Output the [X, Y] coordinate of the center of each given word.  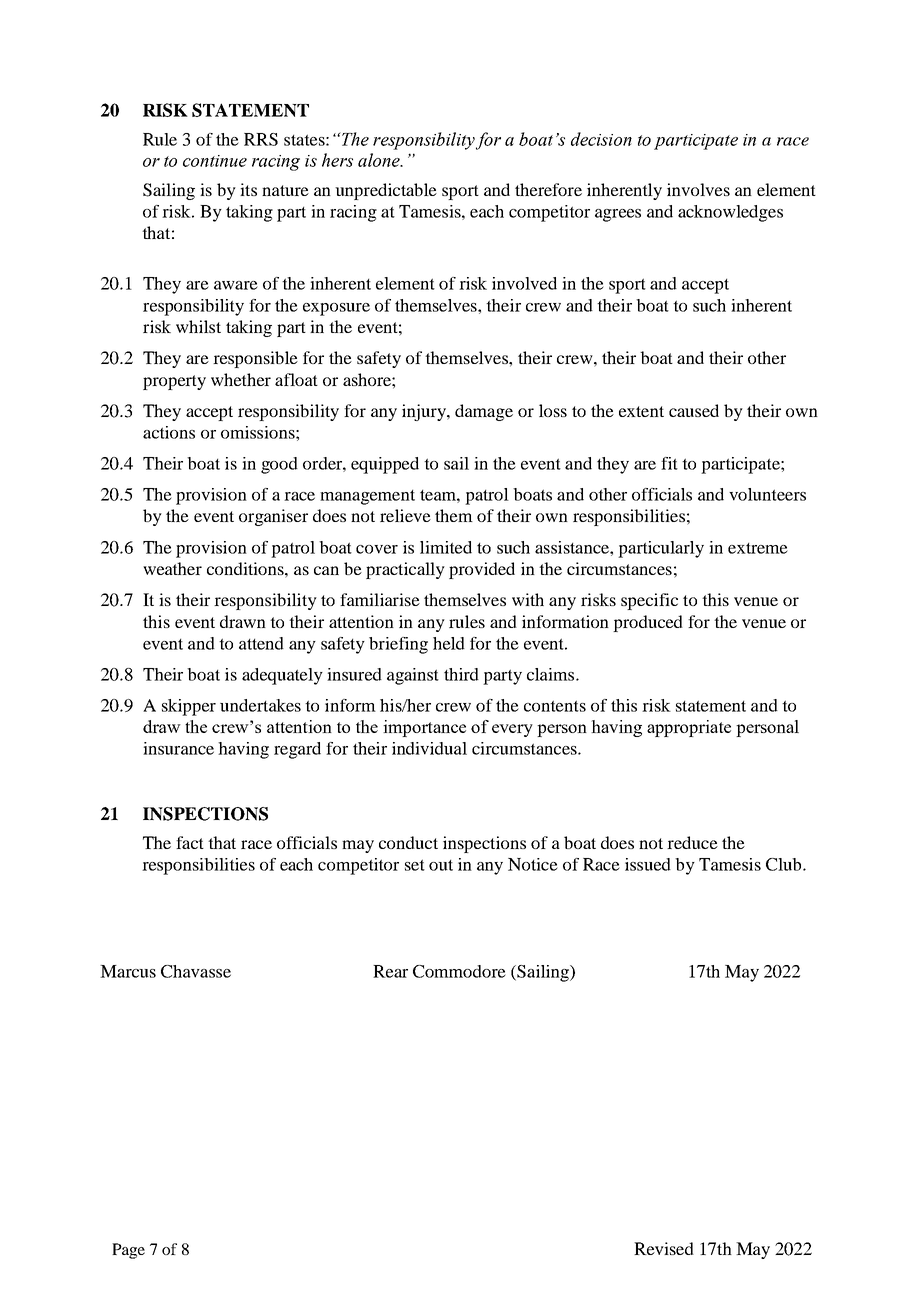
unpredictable [386, 191]
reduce [692, 842]
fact [190, 842]
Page [128, 1251]
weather [172, 568]
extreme [758, 548]
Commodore [459, 971]
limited [446, 547]
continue [215, 161]
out [441, 865]
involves [698, 189]
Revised [664, 1248]
